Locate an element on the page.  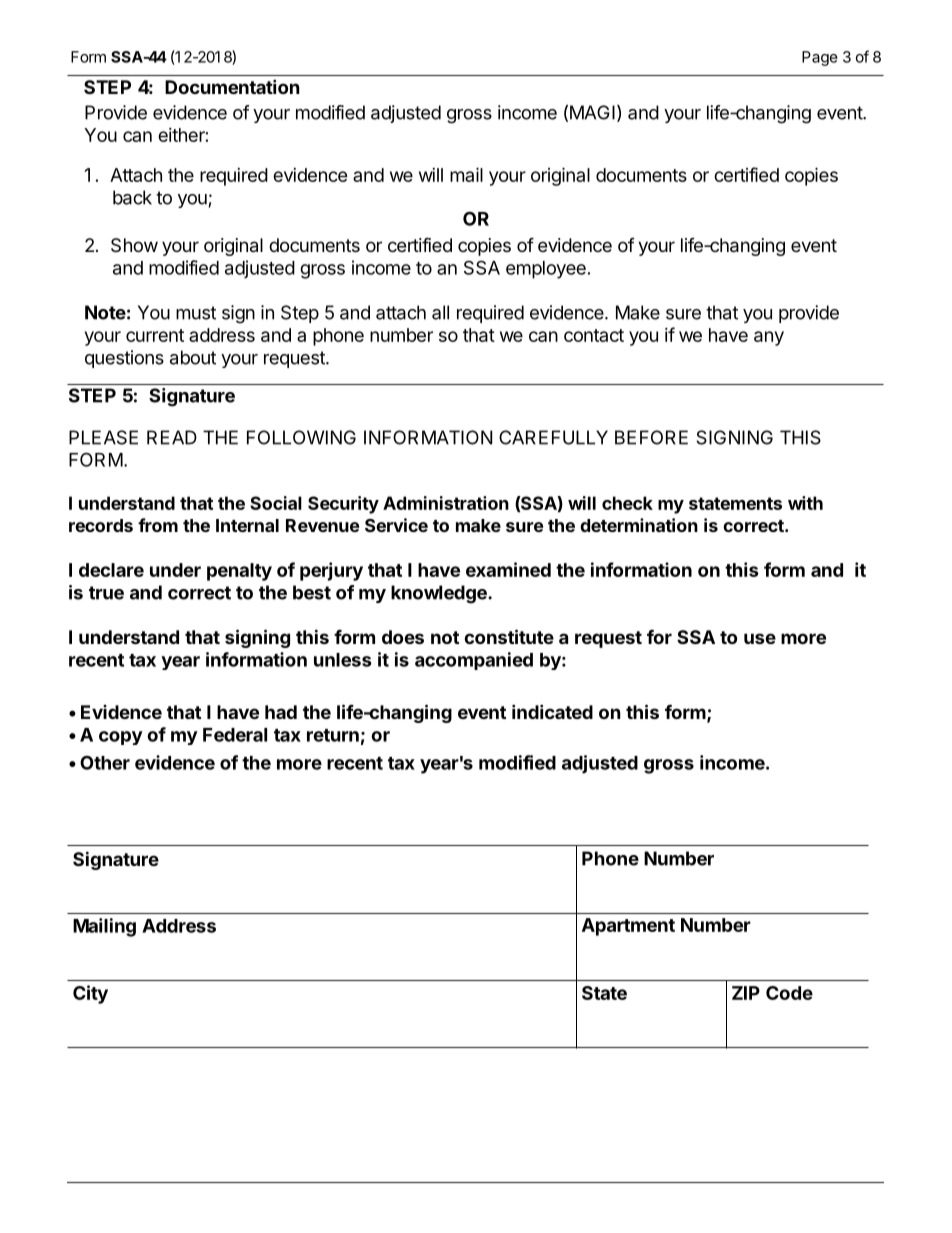
about is located at coordinates (193, 357).
